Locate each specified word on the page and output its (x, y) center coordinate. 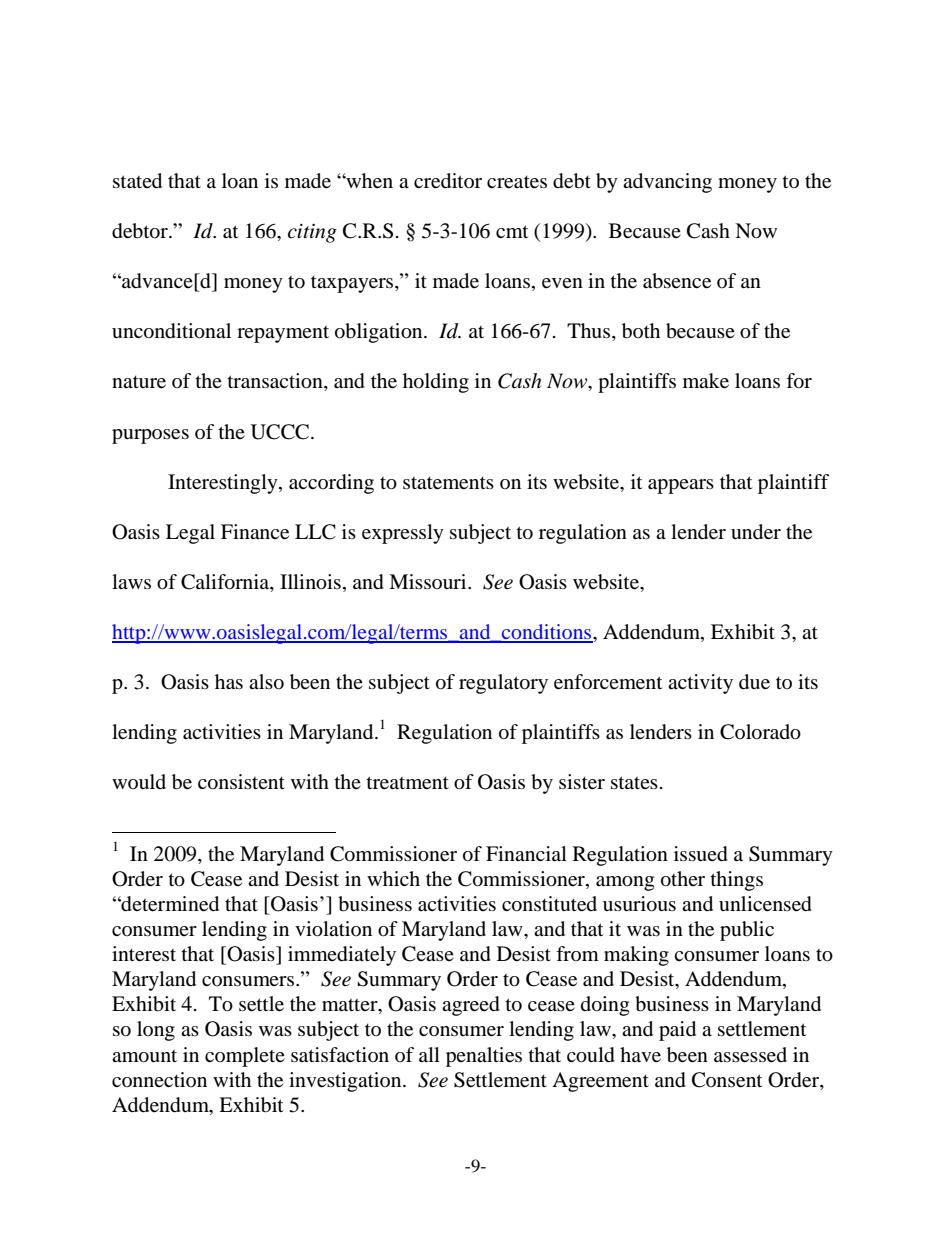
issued (701, 854)
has (229, 682)
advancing (667, 183)
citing (312, 233)
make (706, 381)
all (429, 1054)
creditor (448, 181)
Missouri (429, 581)
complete (245, 1057)
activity (700, 684)
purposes (150, 436)
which (393, 878)
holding (436, 383)
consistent (241, 782)
